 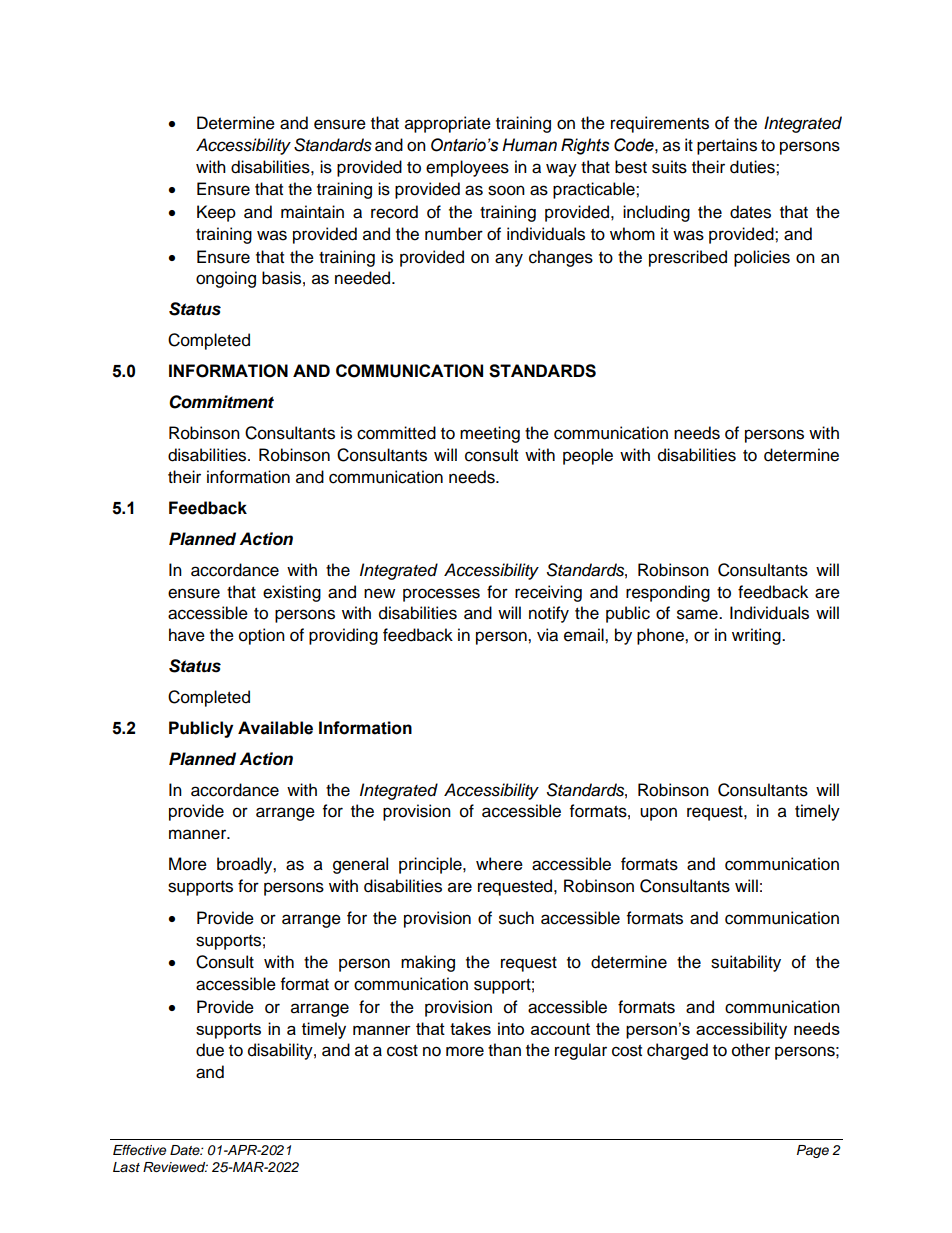 What do you see at coordinates (504, 1050) in the screenshot?
I see `than` at bounding box center [504, 1050].
